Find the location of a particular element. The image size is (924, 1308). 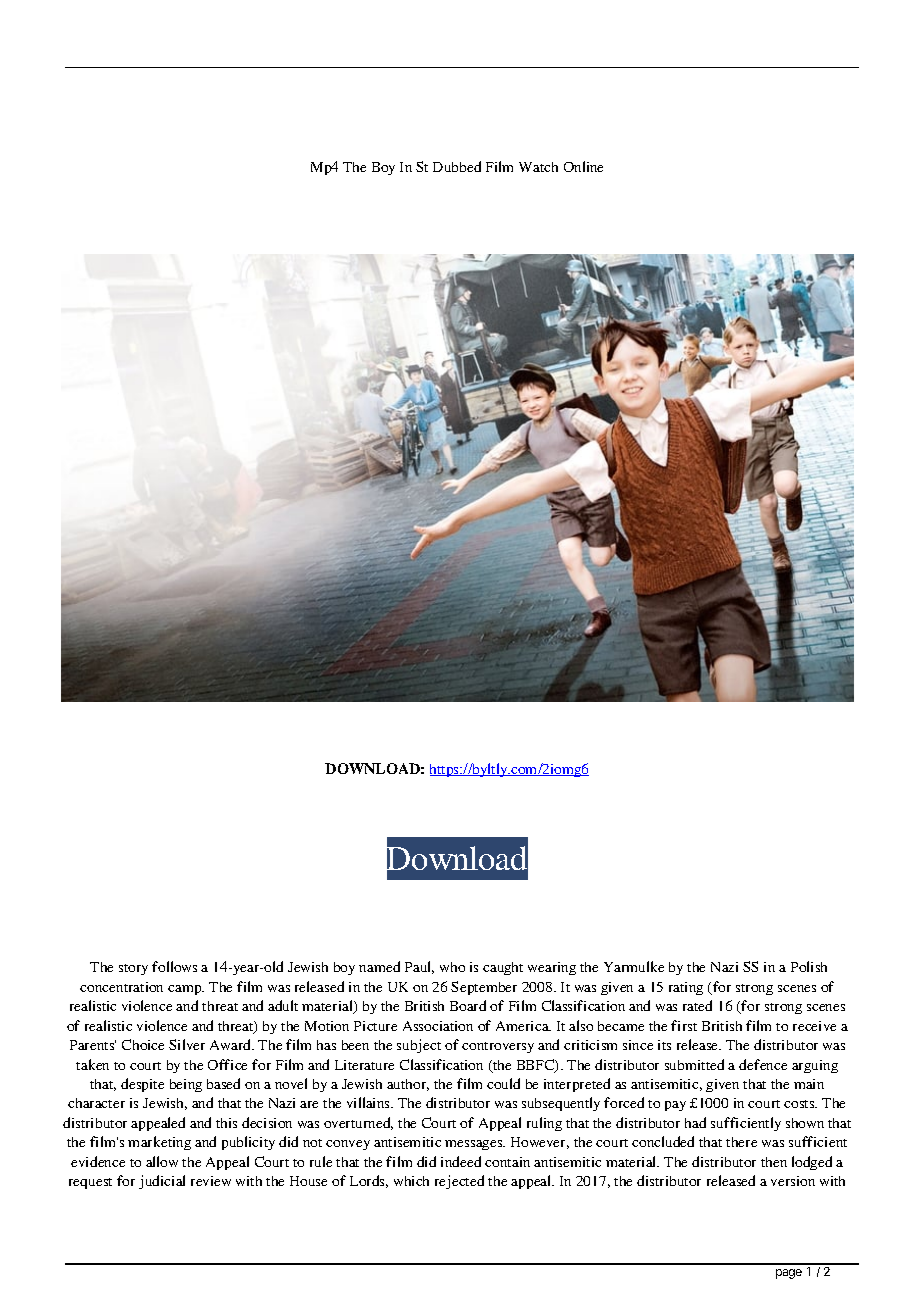

story is located at coordinates (133, 969).
